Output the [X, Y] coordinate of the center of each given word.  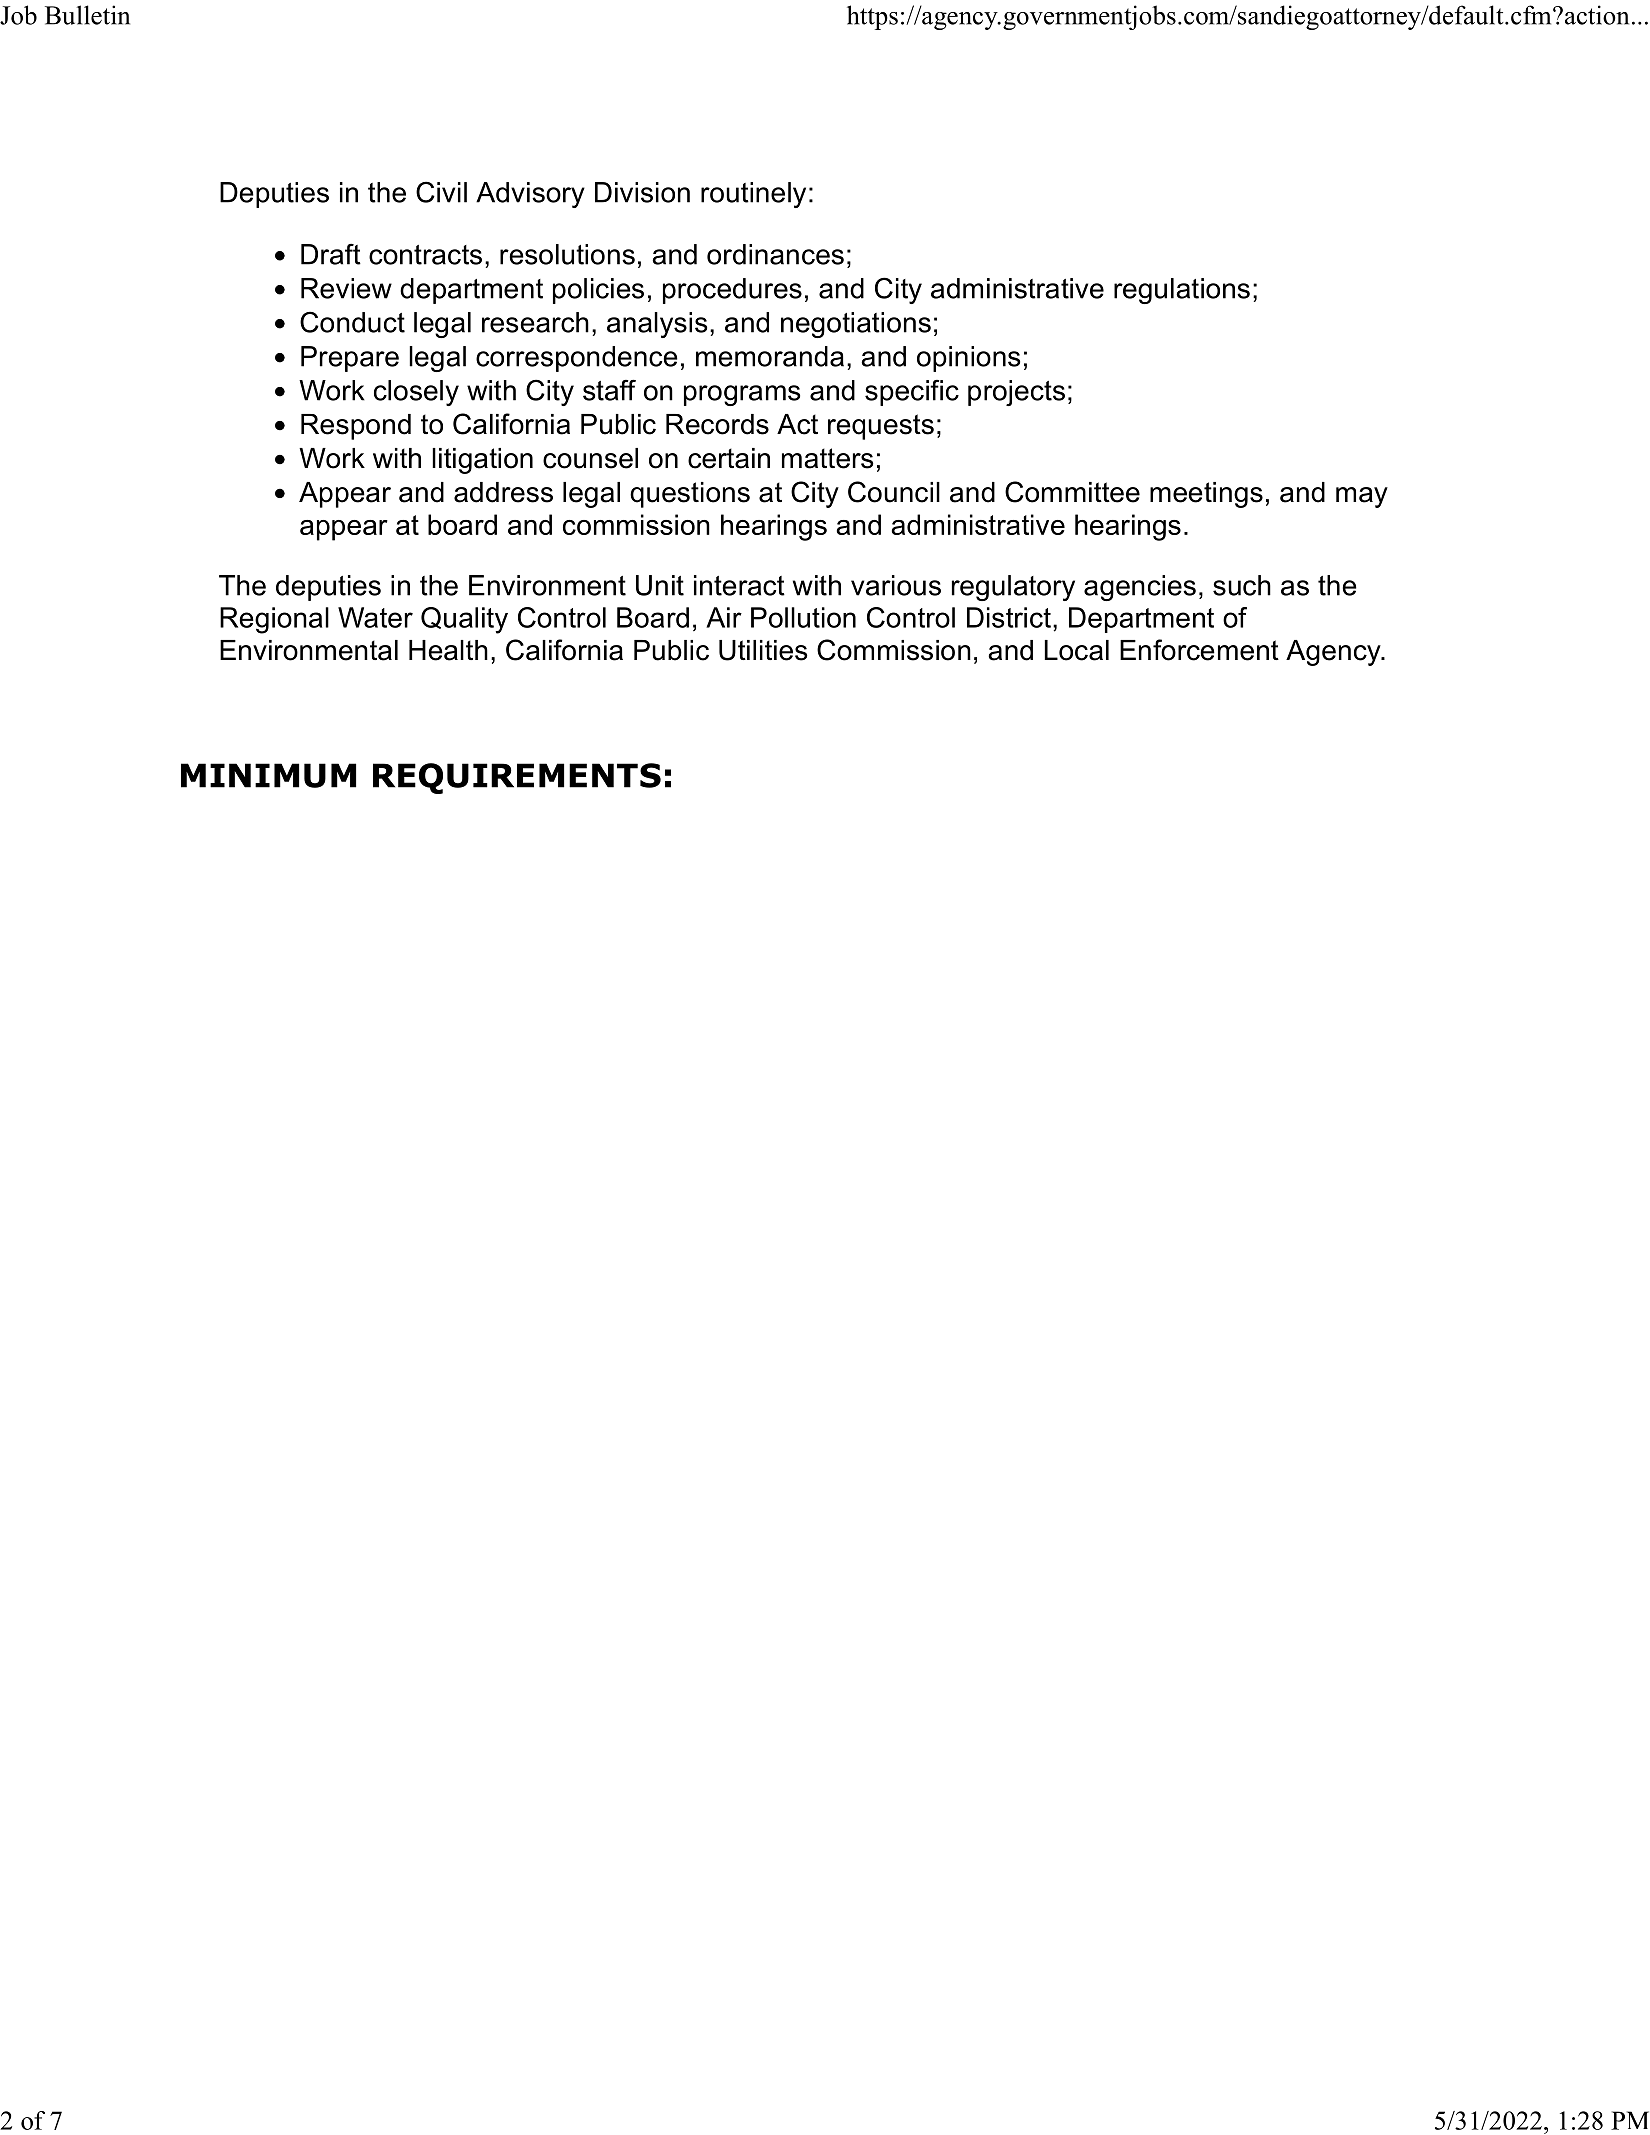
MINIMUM [268, 775]
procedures [732, 291]
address [503, 492]
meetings [1206, 495]
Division [642, 192]
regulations [1182, 291]
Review [346, 288]
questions [690, 495]
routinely [753, 195]
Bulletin [87, 15]
